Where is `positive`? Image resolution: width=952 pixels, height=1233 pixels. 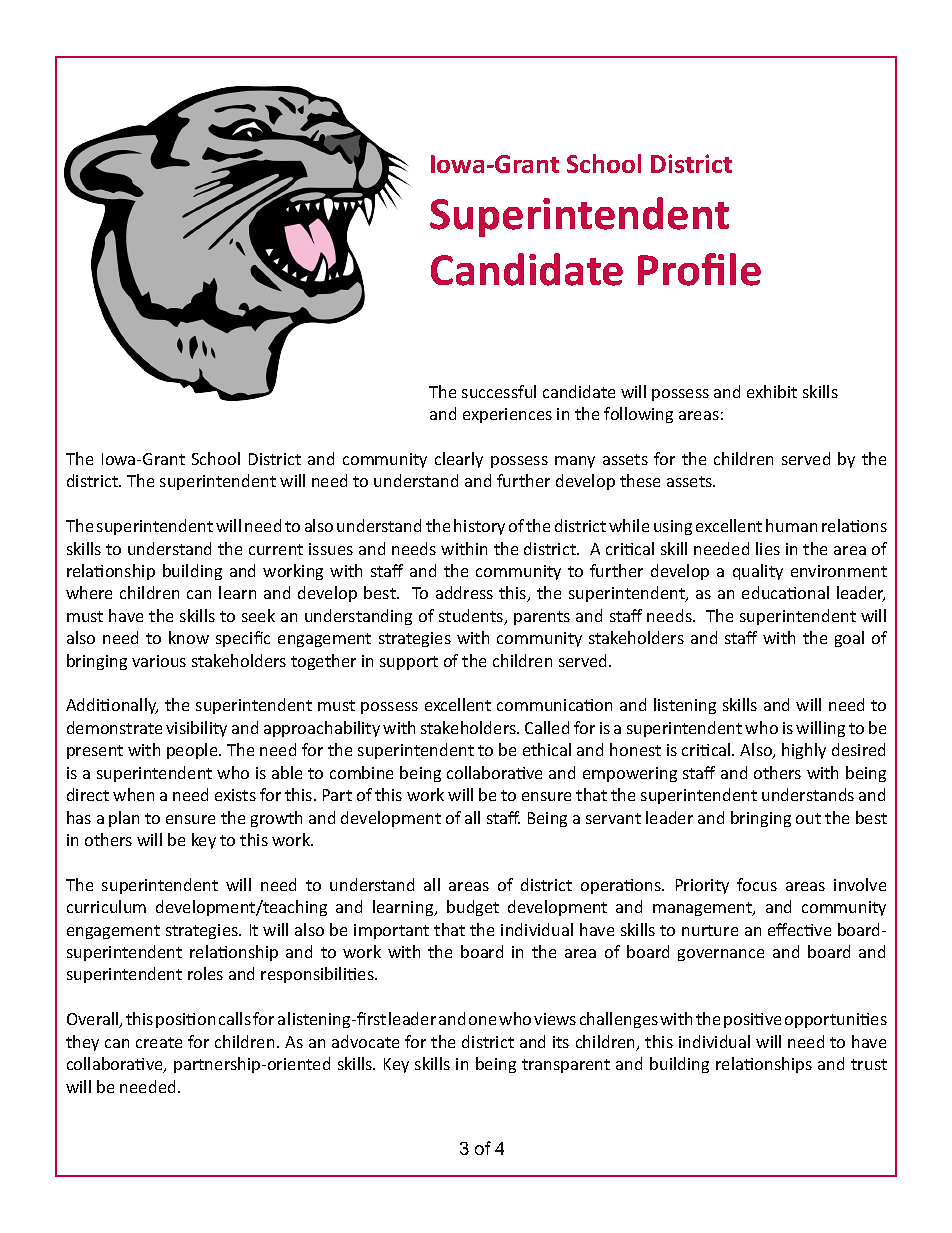 positive is located at coordinates (752, 1020).
